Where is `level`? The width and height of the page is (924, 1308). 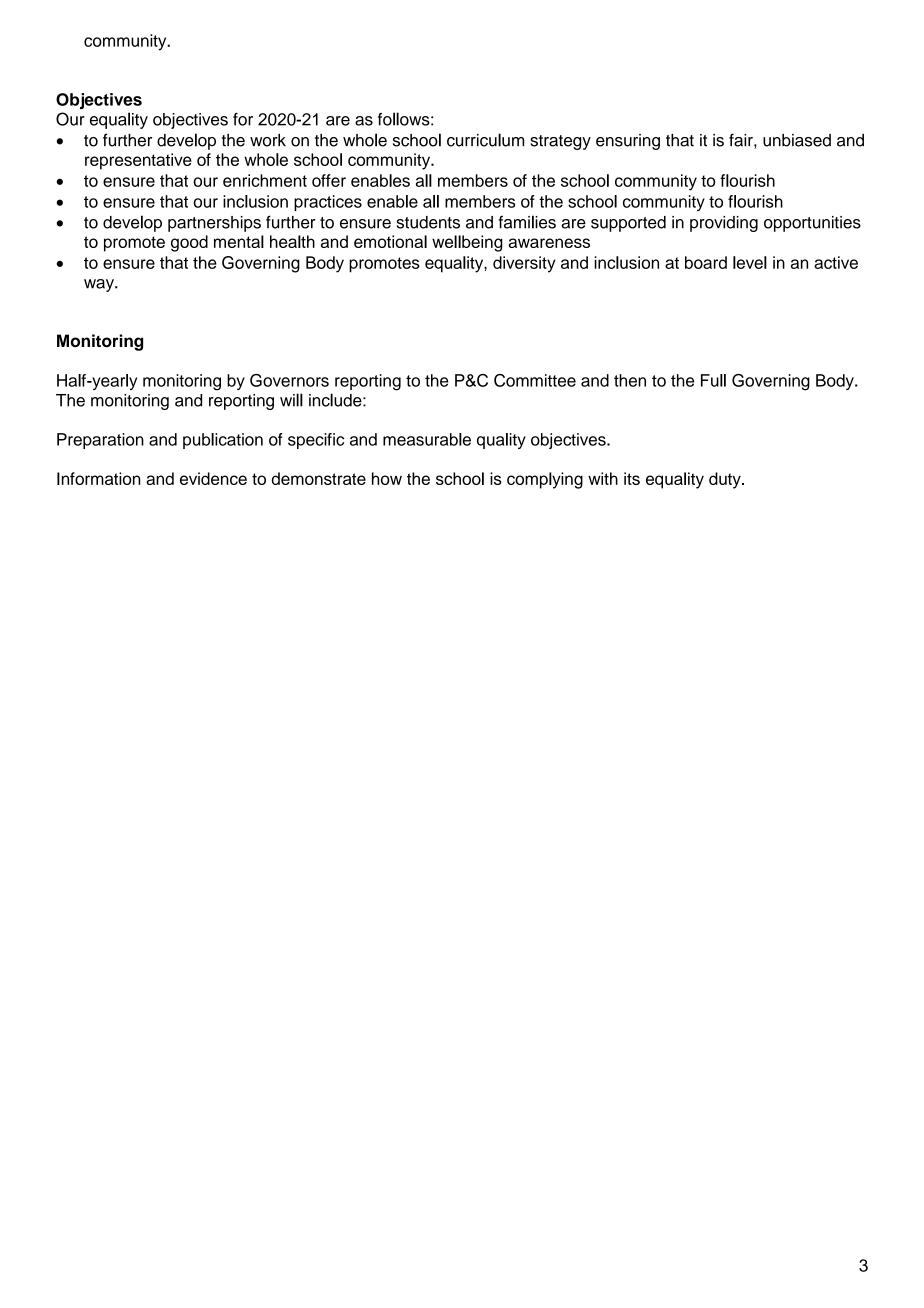
level is located at coordinates (750, 262).
